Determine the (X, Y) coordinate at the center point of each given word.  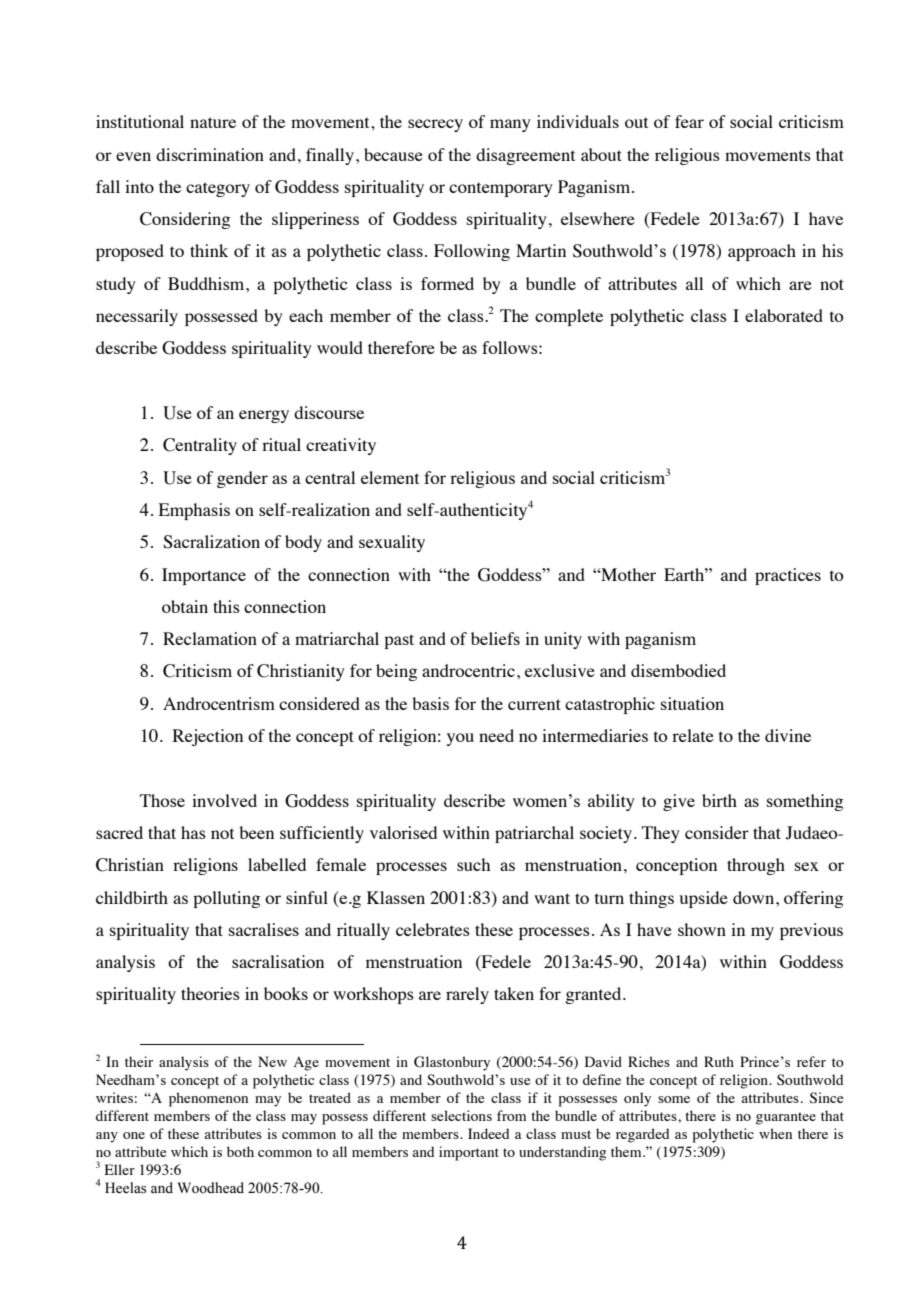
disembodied (678, 670)
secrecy (435, 125)
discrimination (210, 154)
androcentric (468, 670)
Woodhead (210, 1188)
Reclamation (210, 638)
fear (689, 121)
